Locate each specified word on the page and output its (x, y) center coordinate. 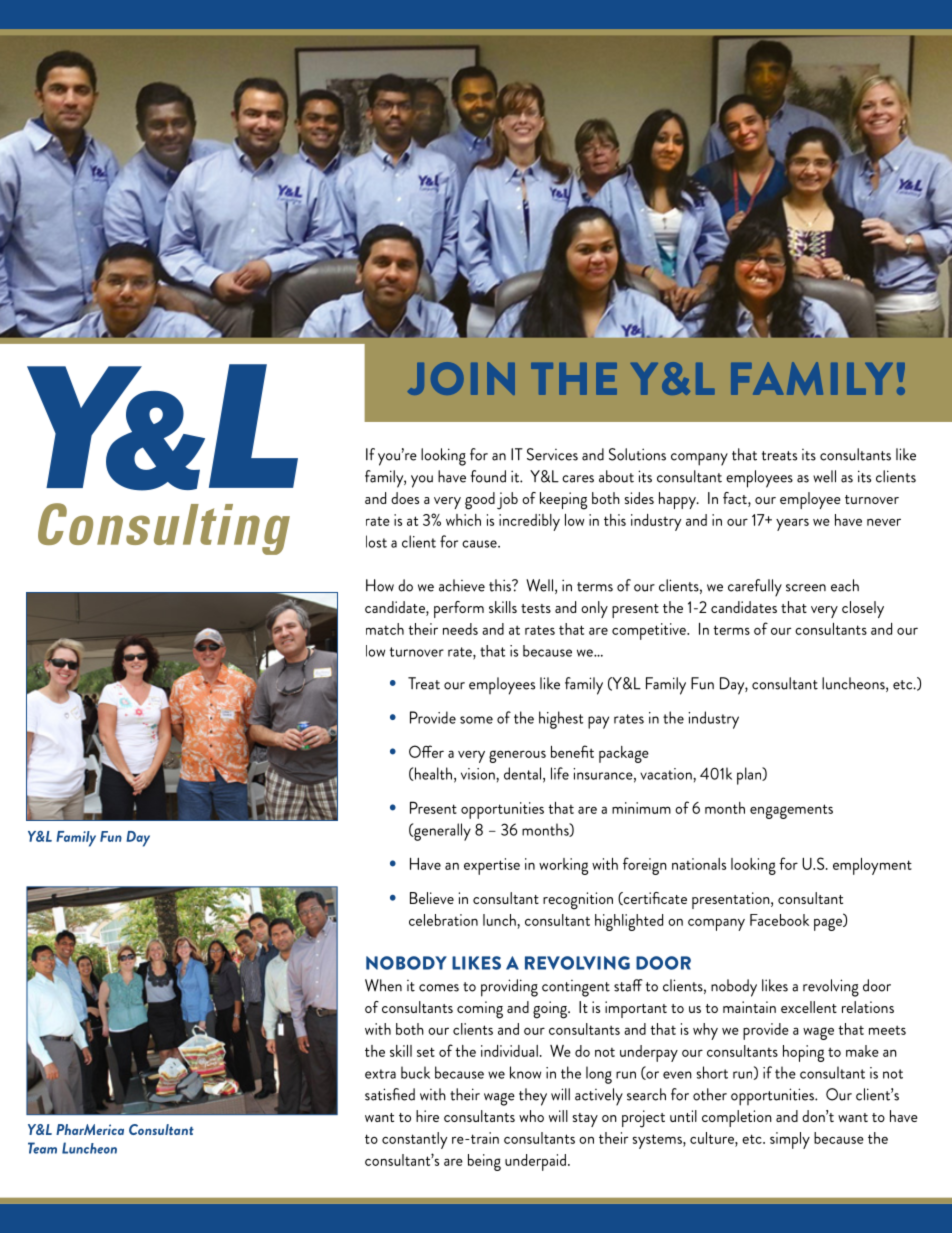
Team (42, 1148)
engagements (791, 811)
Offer (426, 751)
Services (552, 454)
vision (479, 774)
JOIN (461, 378)
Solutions (637, 454)
